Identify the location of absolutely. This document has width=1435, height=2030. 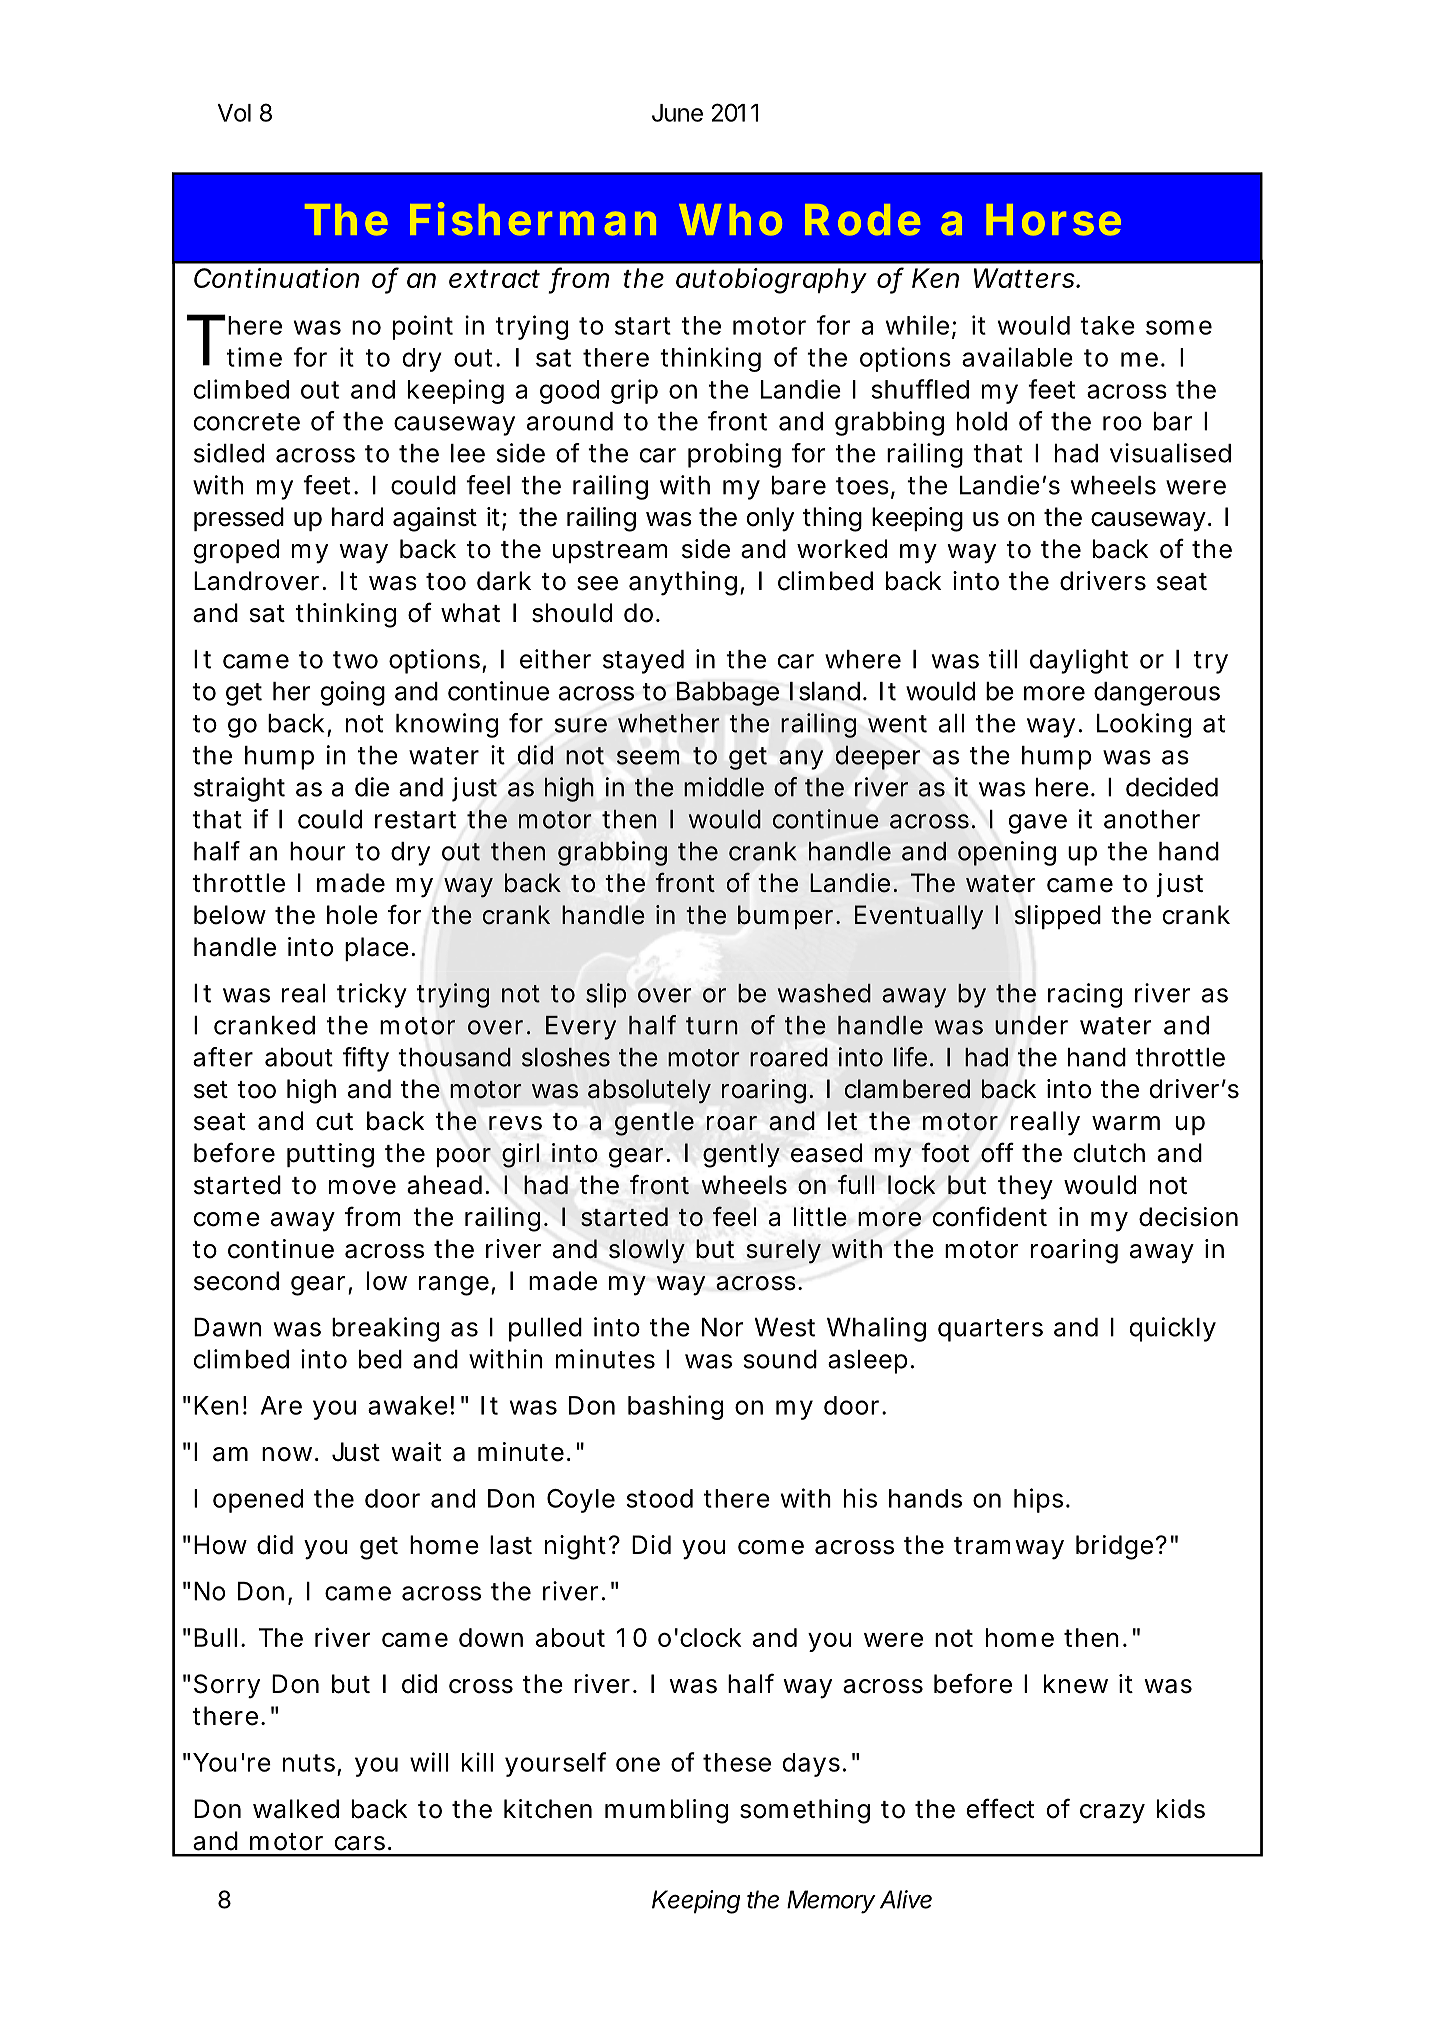
(649, 1091).
